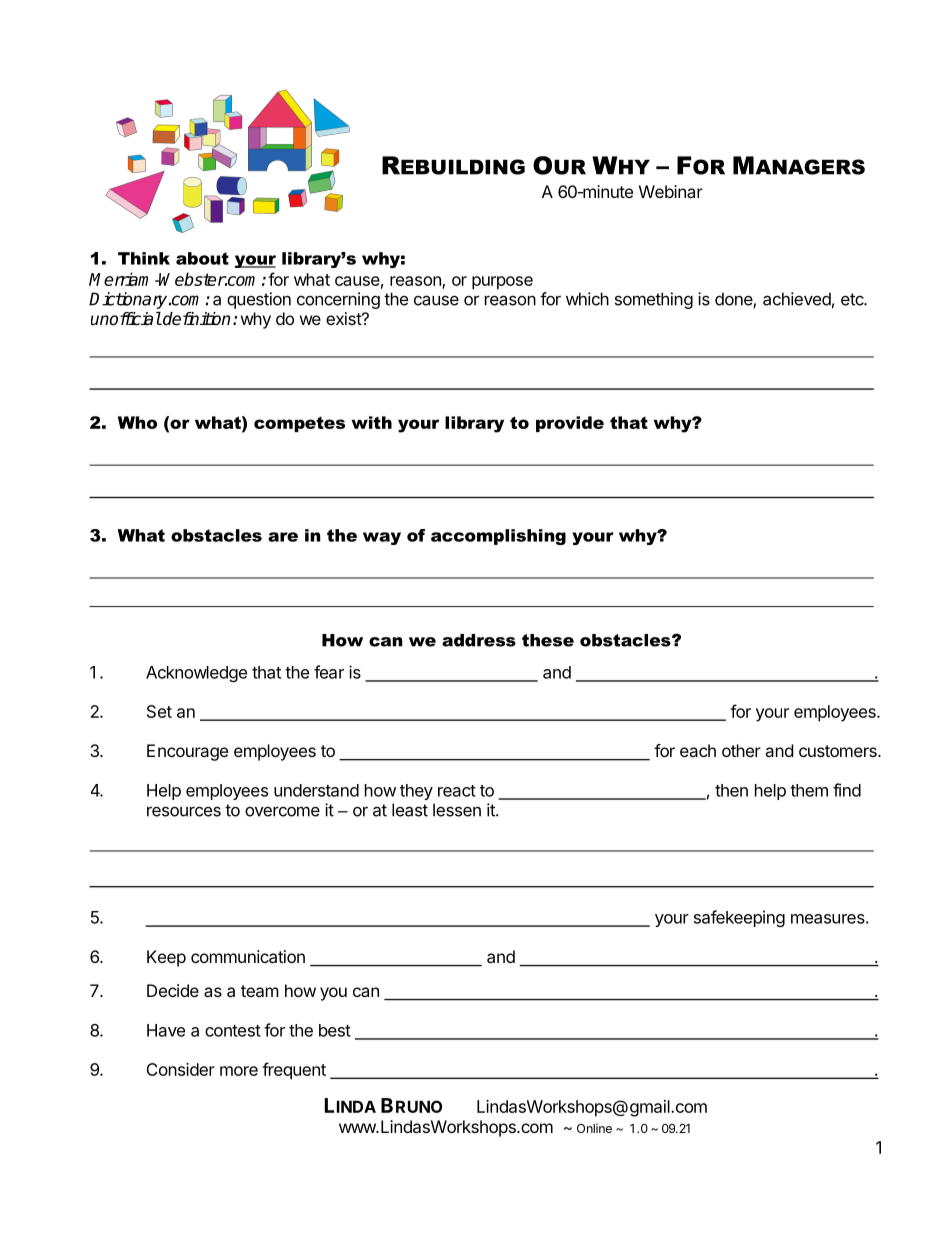 This page has width=952, height=1233. I want to click on Webinar, so click(671, 191).
